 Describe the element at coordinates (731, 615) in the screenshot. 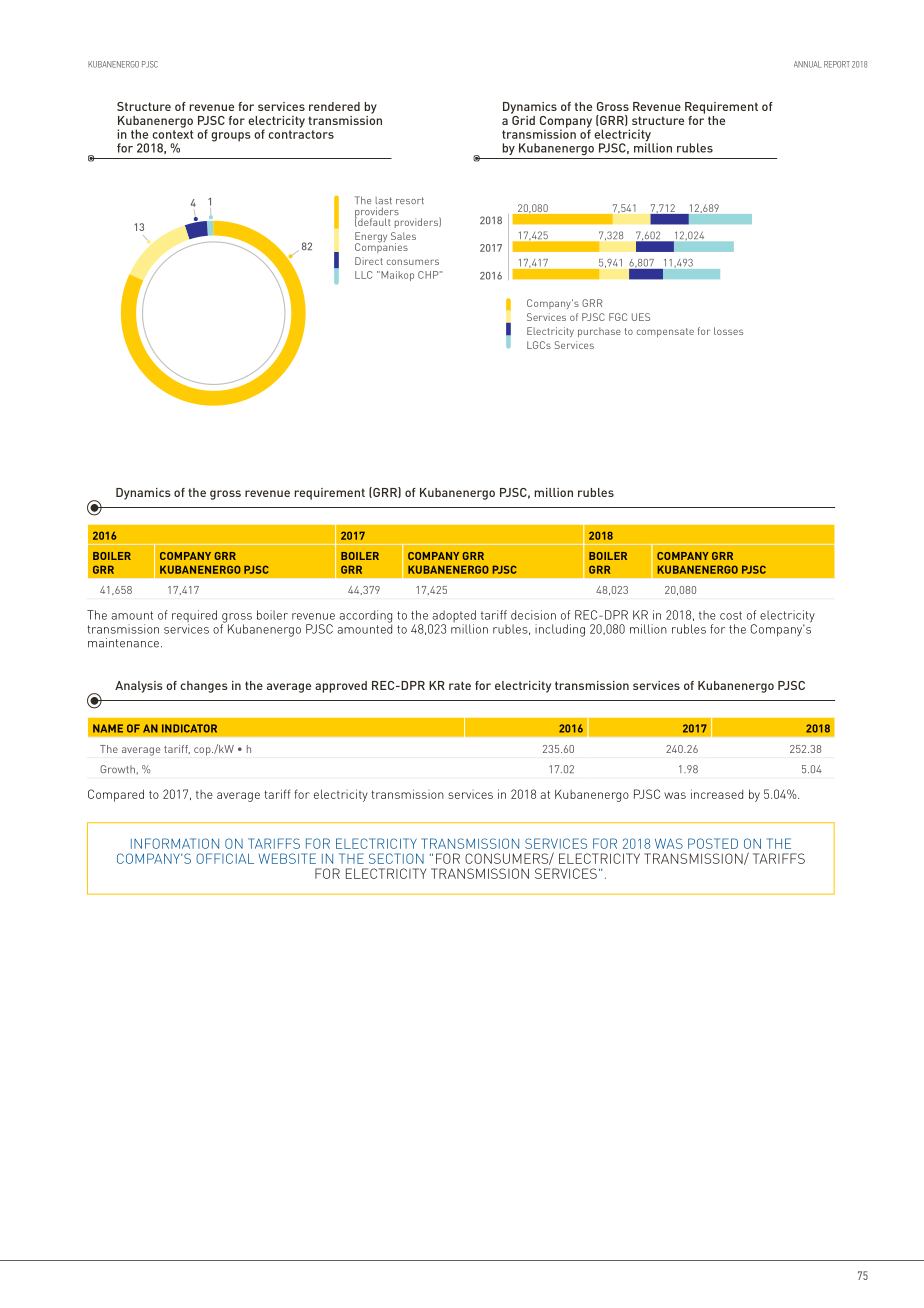

I see `cost` at that location.
